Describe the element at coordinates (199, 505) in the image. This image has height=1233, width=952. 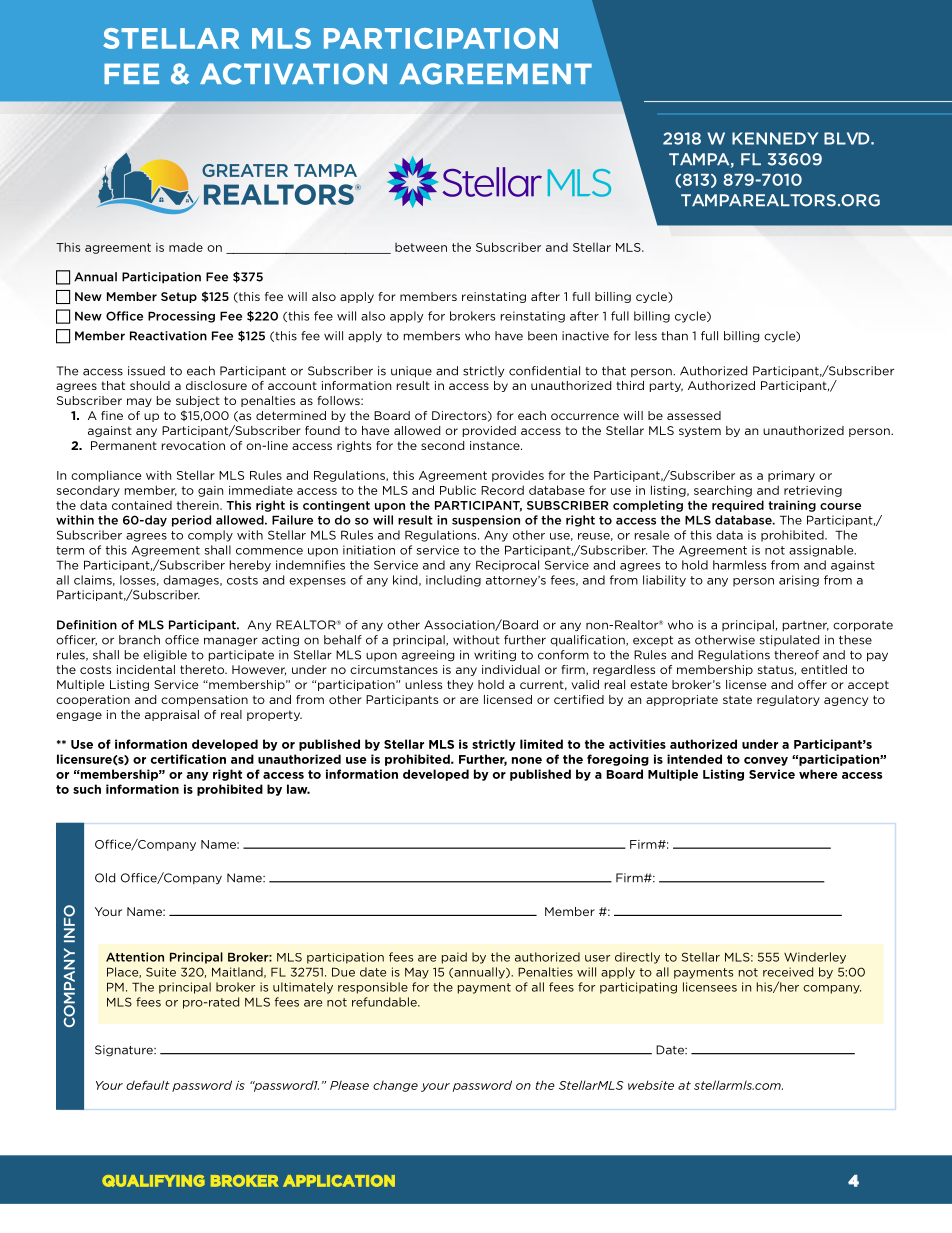
I see `therein` at that location.
